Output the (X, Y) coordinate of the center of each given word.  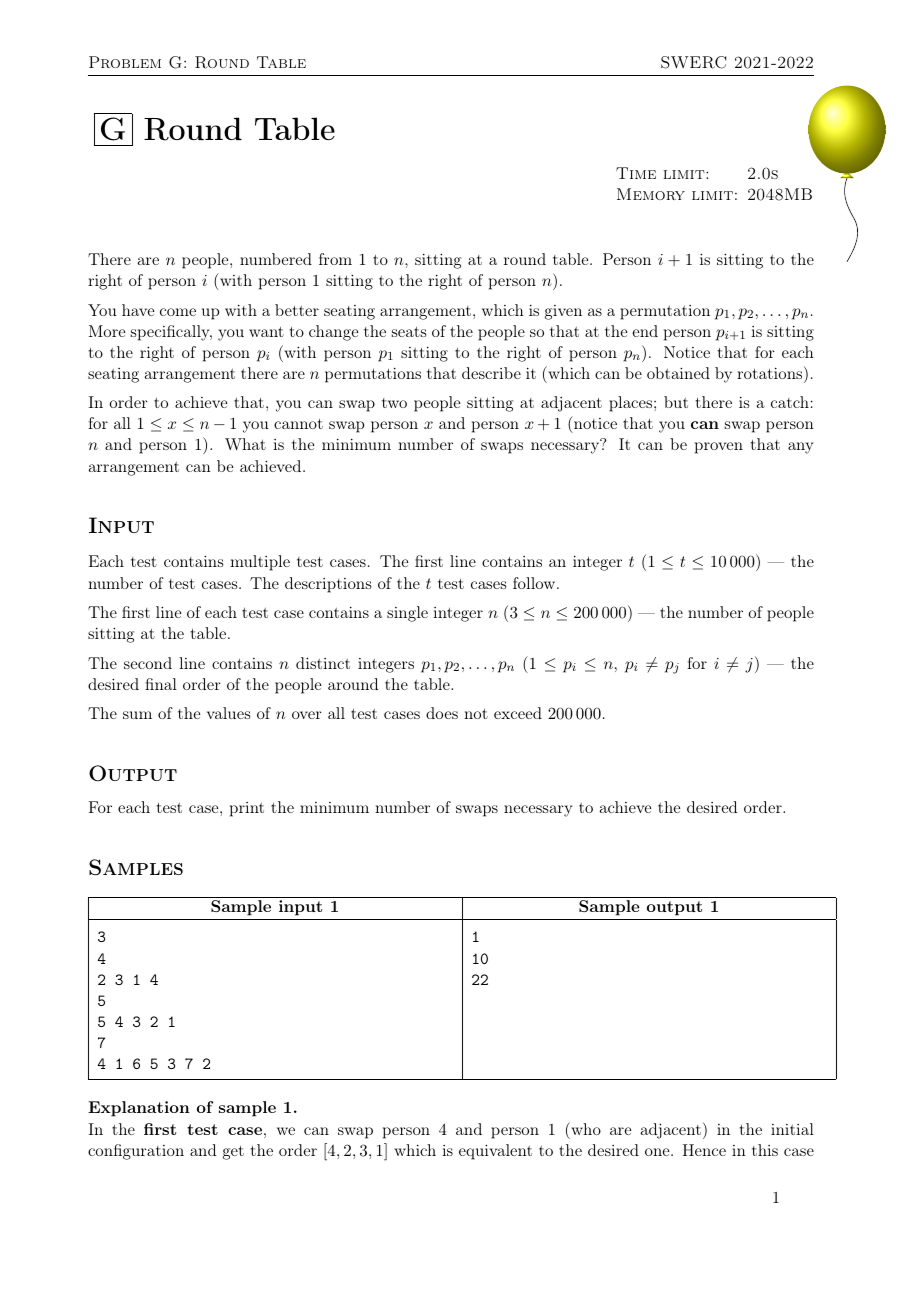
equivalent (495, 1152)
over (307, 715)
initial (792, 1129)
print (247, 809)
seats (409, 332)
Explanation (139, 1109)
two (394, 403)
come (178, 312)
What (245, 444)
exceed (518, 713)
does (442, 713)
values (228, 713)
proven (719, 448)
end (645, 331)
